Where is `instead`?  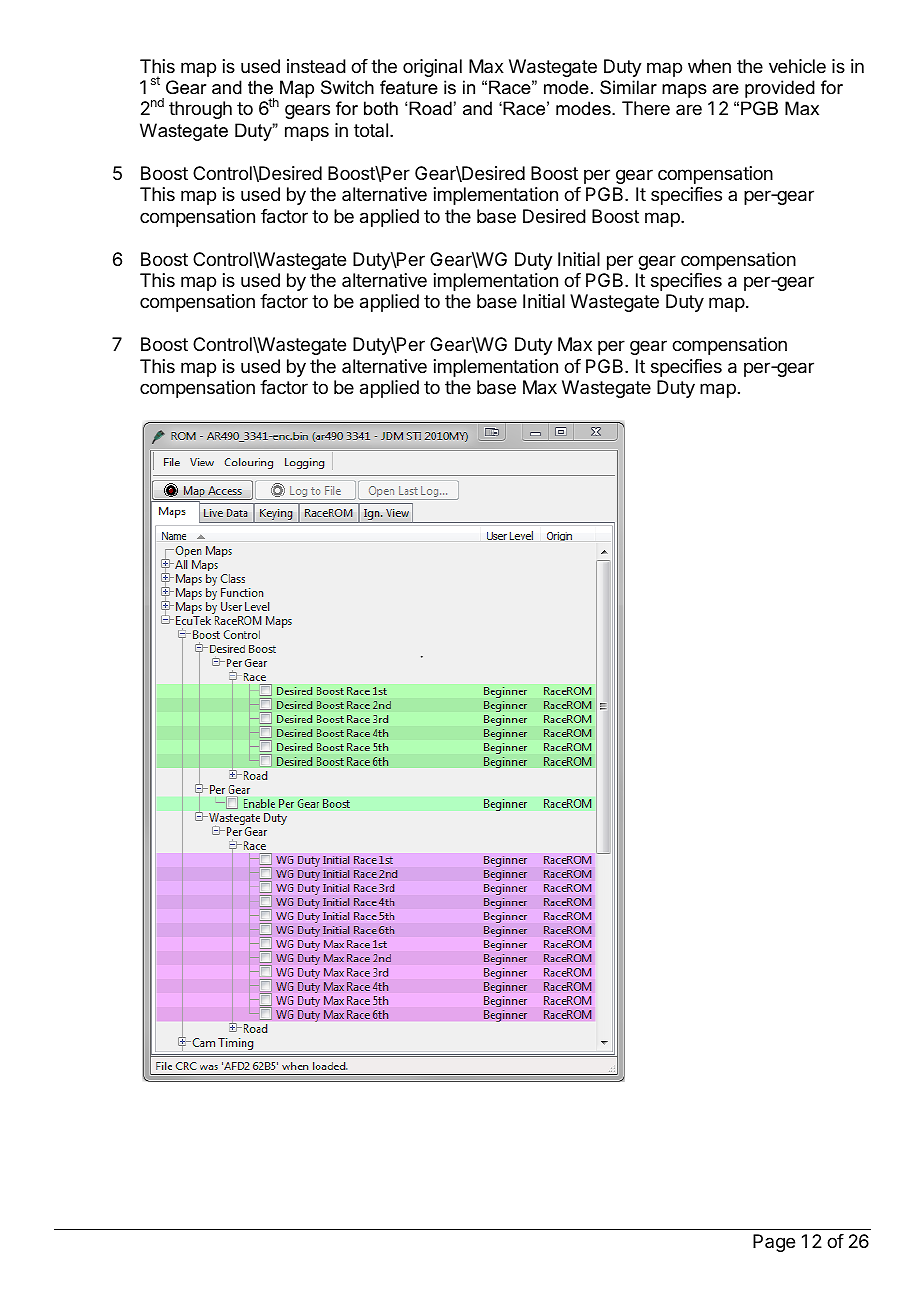 instead is located at coordinates (316, 66).
